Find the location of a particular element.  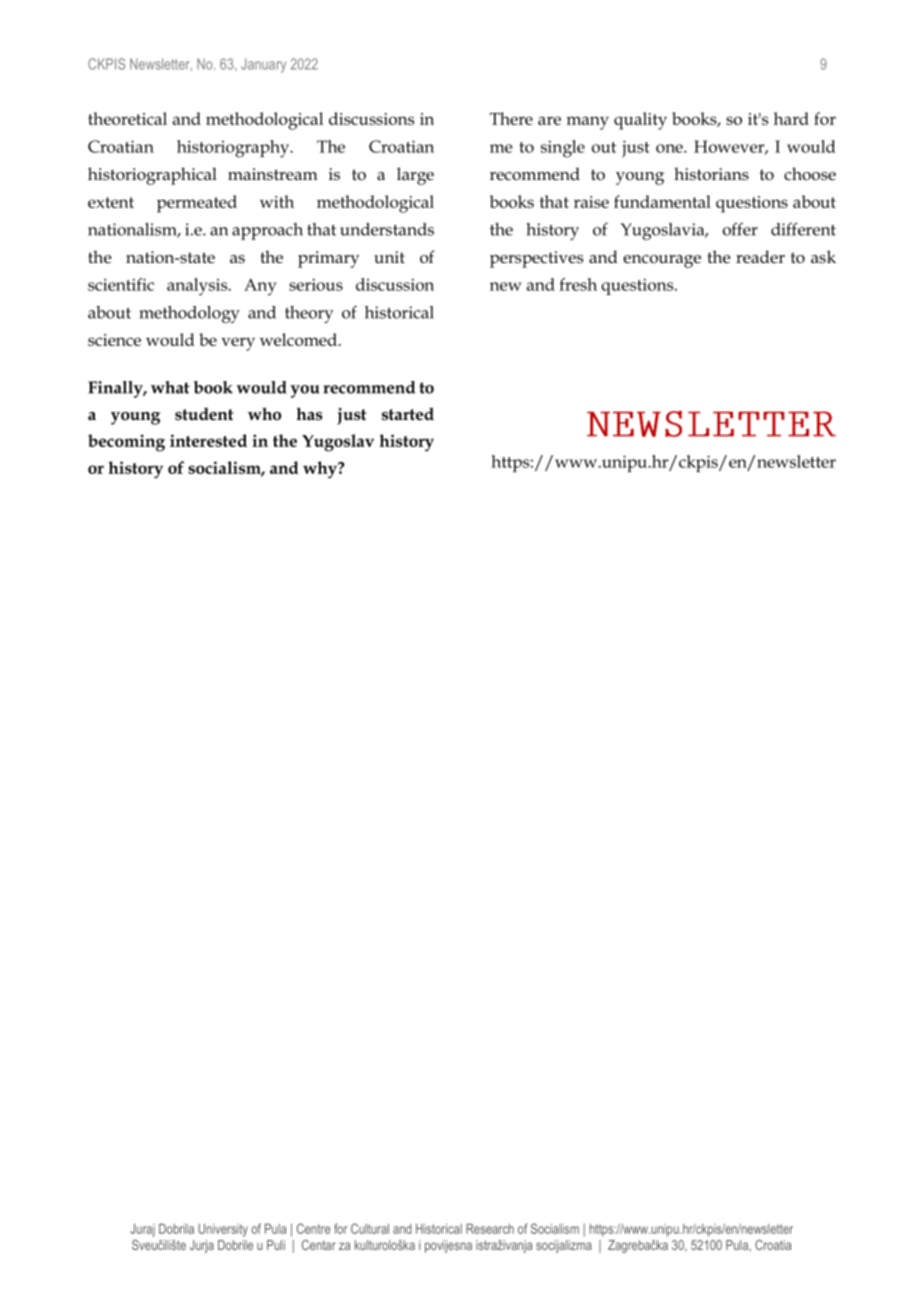

hard is located at coordinates (791, 118).
